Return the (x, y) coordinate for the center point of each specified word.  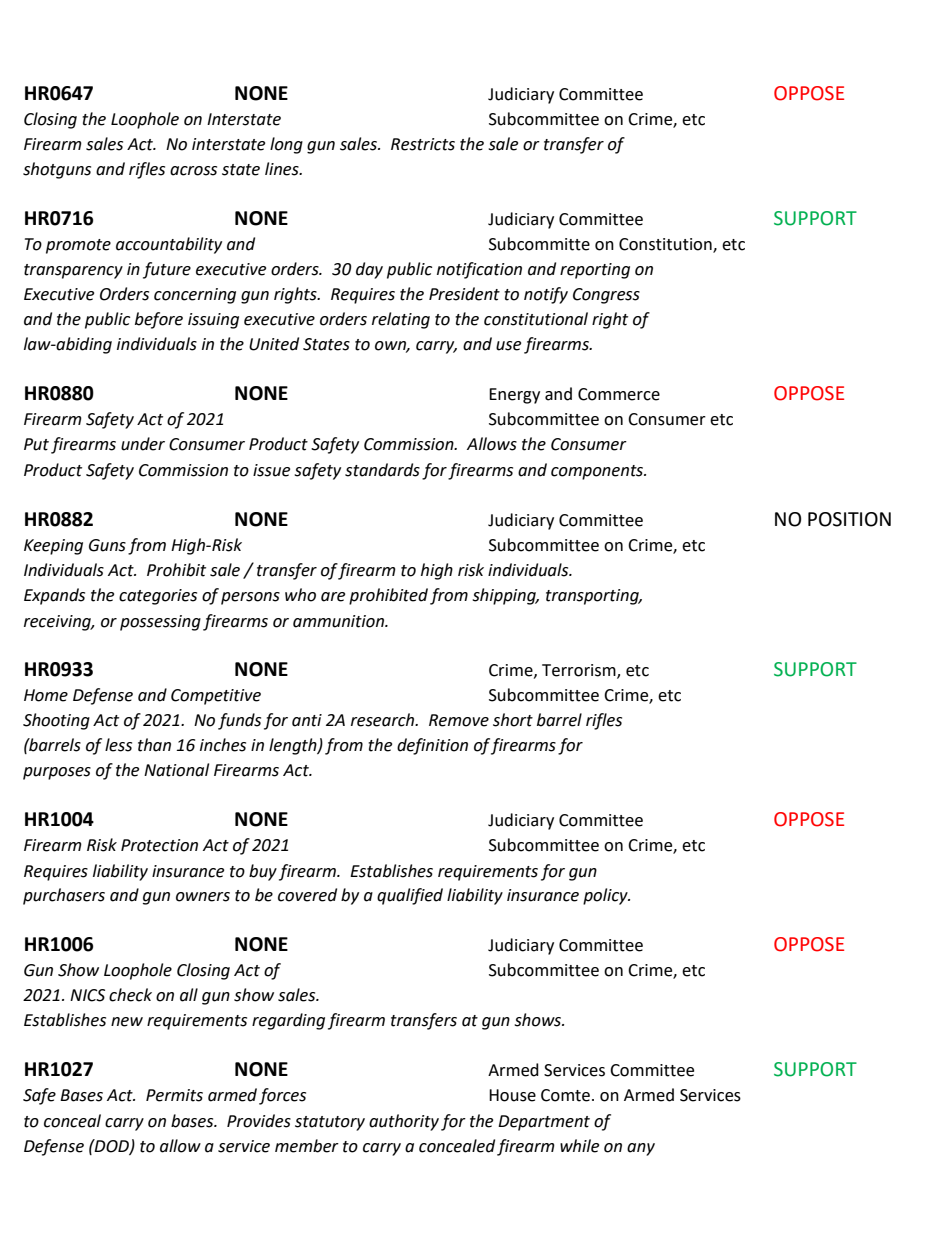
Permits (174, 1095)
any (641, 1149)
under (143, 444)
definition (432, 746)
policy (606, 896)
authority (404, 1122)
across (193, 171)
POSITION (849, 519)
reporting (595, 271)
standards (382, 470)
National (176, 770)
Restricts (423, 144)
